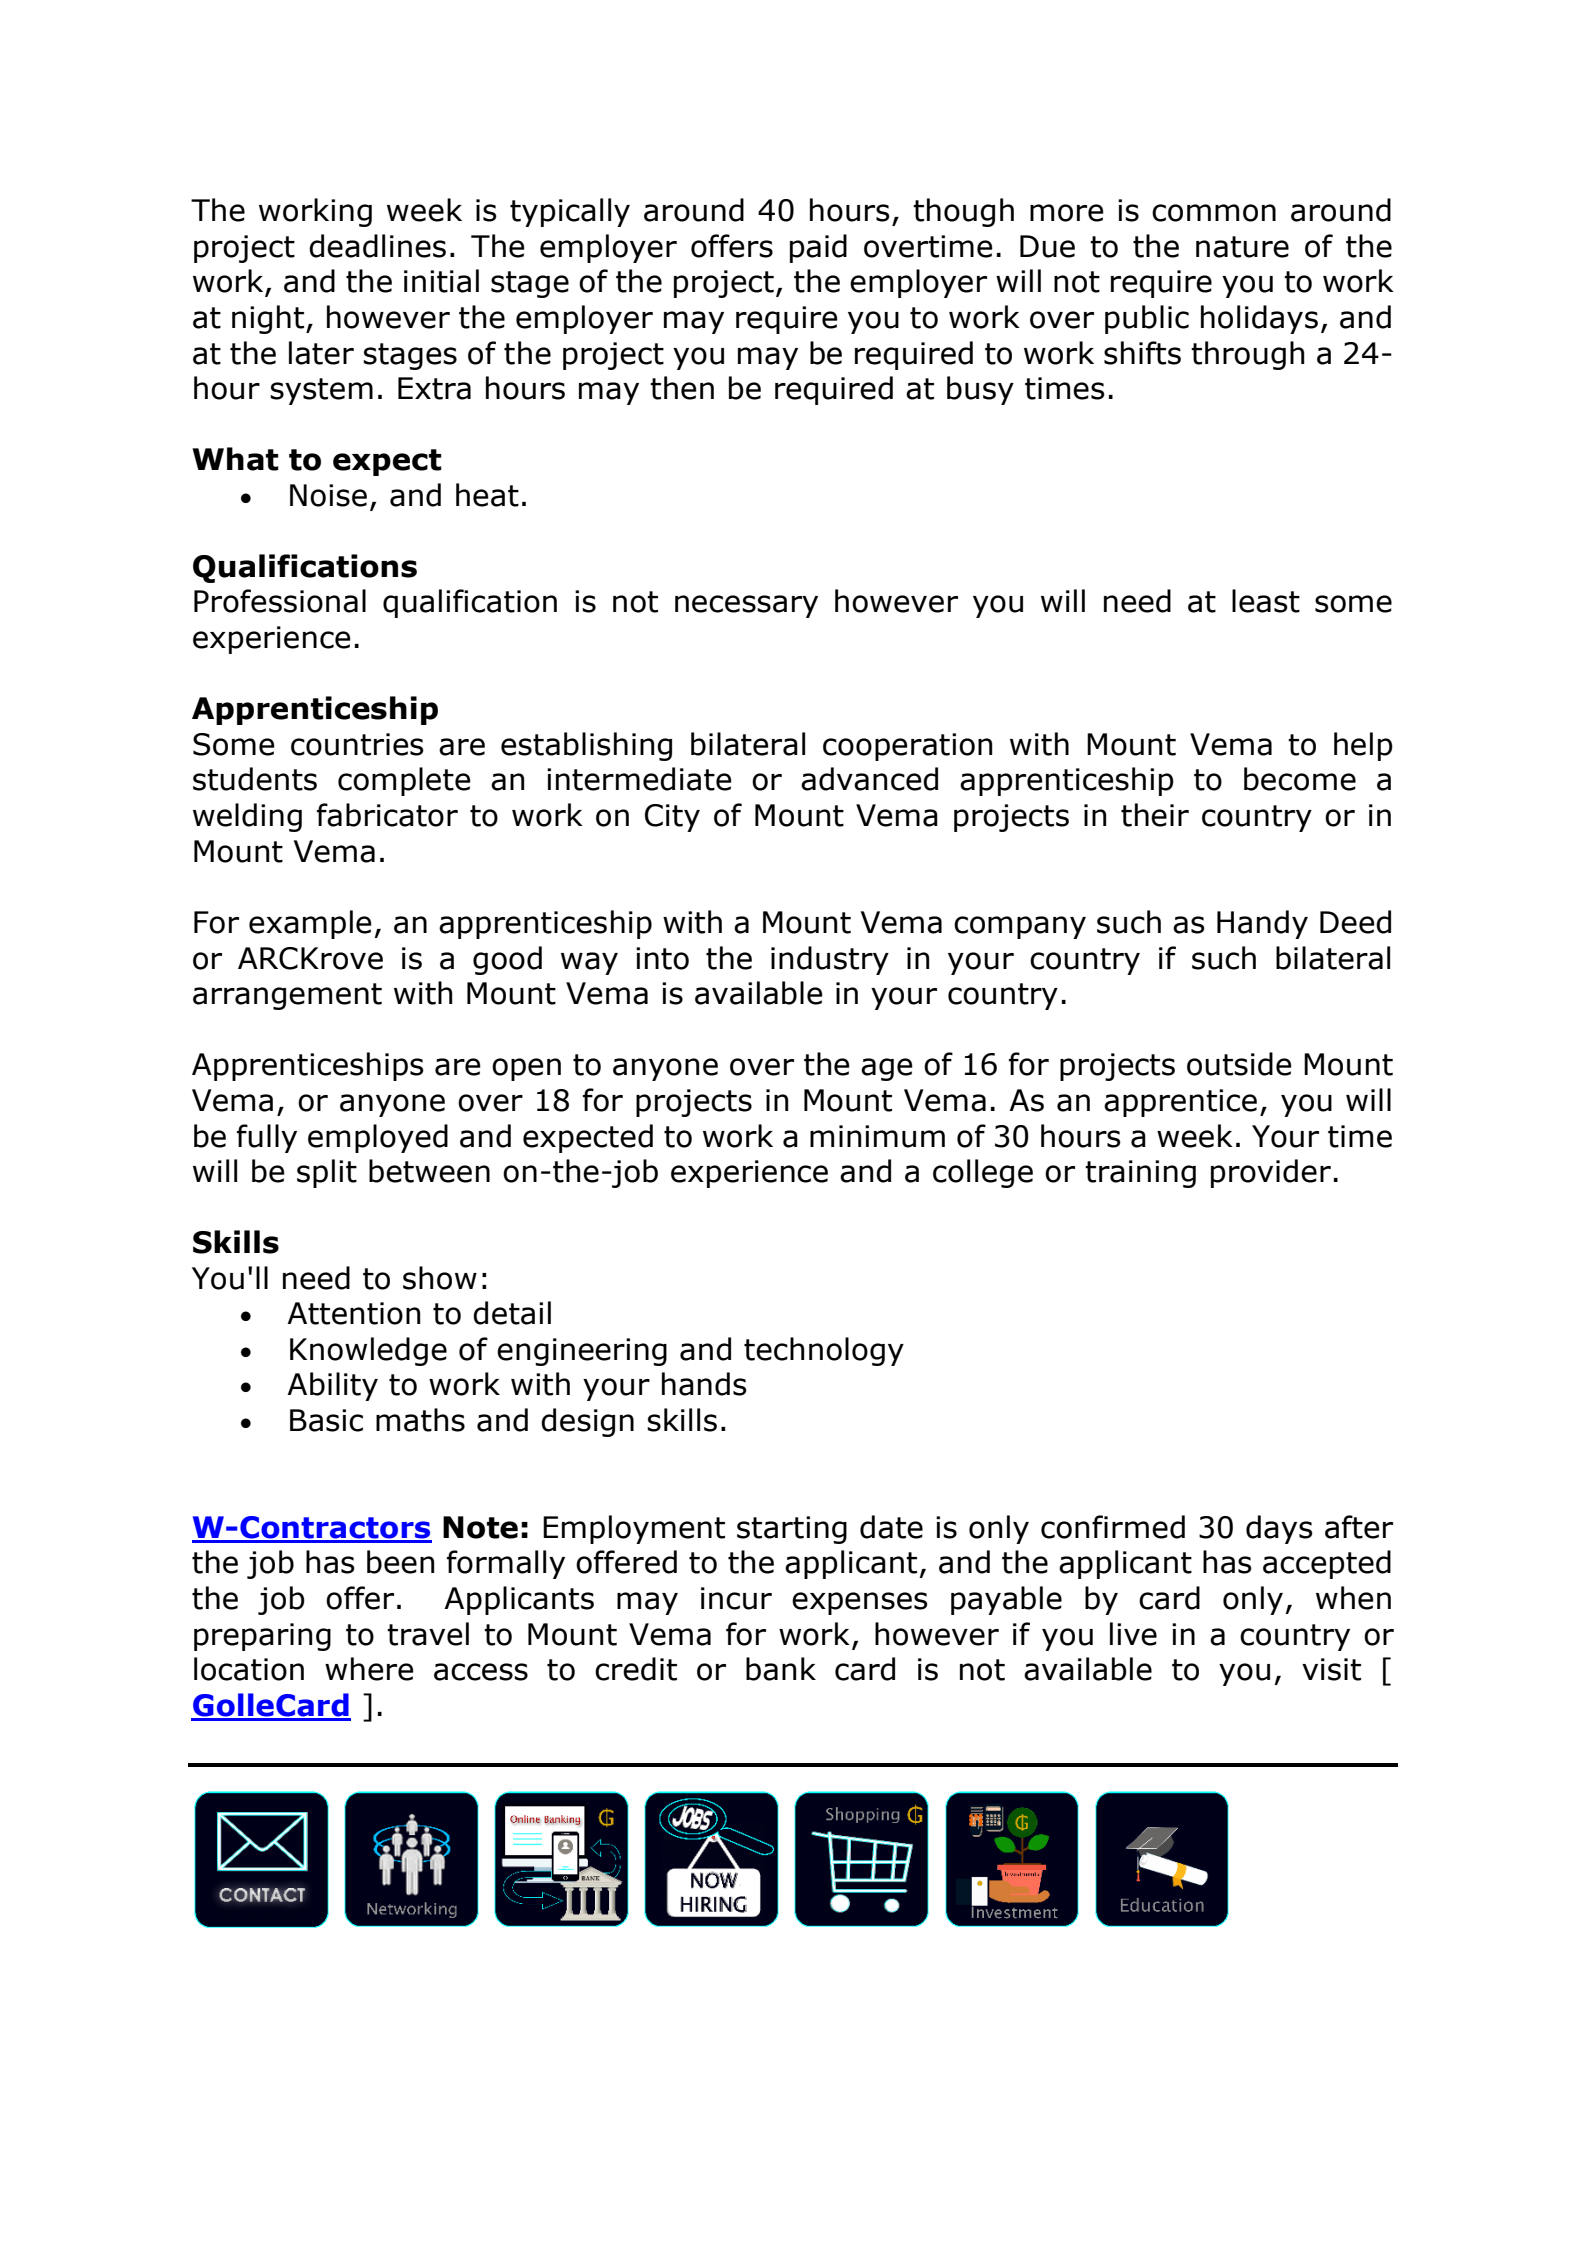 The height and width of the screenshot is (2241, 1585). What do you see at coordinates (830, 960) in the screenshot?
I see `industry` at bounding box center [830, 960].
